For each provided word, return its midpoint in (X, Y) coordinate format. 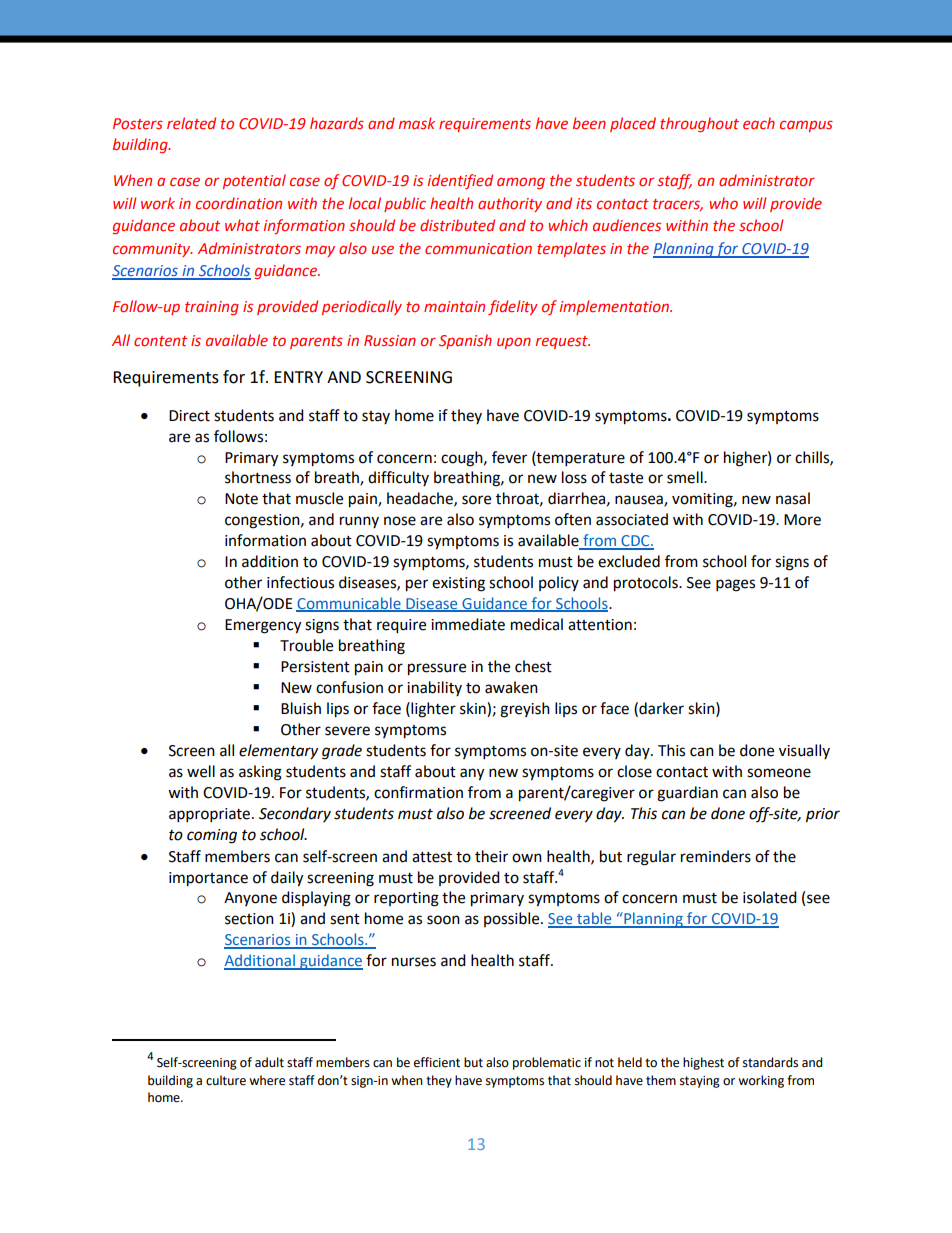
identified (460, 181)
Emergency (263, 626)
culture (226, 1080)
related (191, 123)
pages (735, 585)
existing (458, 584)
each (759, 123)
